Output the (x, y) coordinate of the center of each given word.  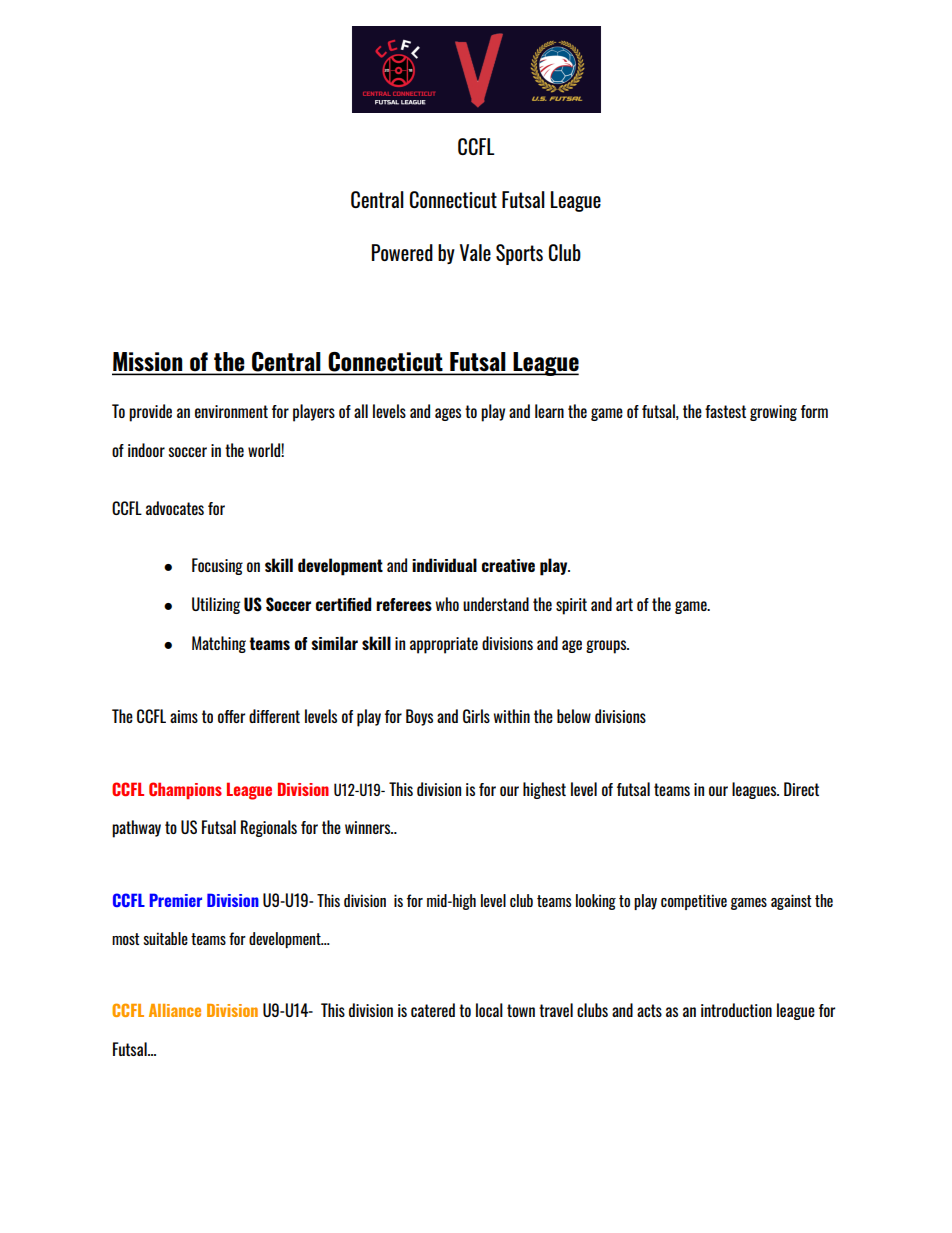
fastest (725, 411)
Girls (476, 716)
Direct (801, 789)
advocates (175, 508)
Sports (519, 254)
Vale (475, 252)
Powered (402, 252)
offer (231, 716)
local (489, 1010)
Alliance (175, 1010)
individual (444, 565)
